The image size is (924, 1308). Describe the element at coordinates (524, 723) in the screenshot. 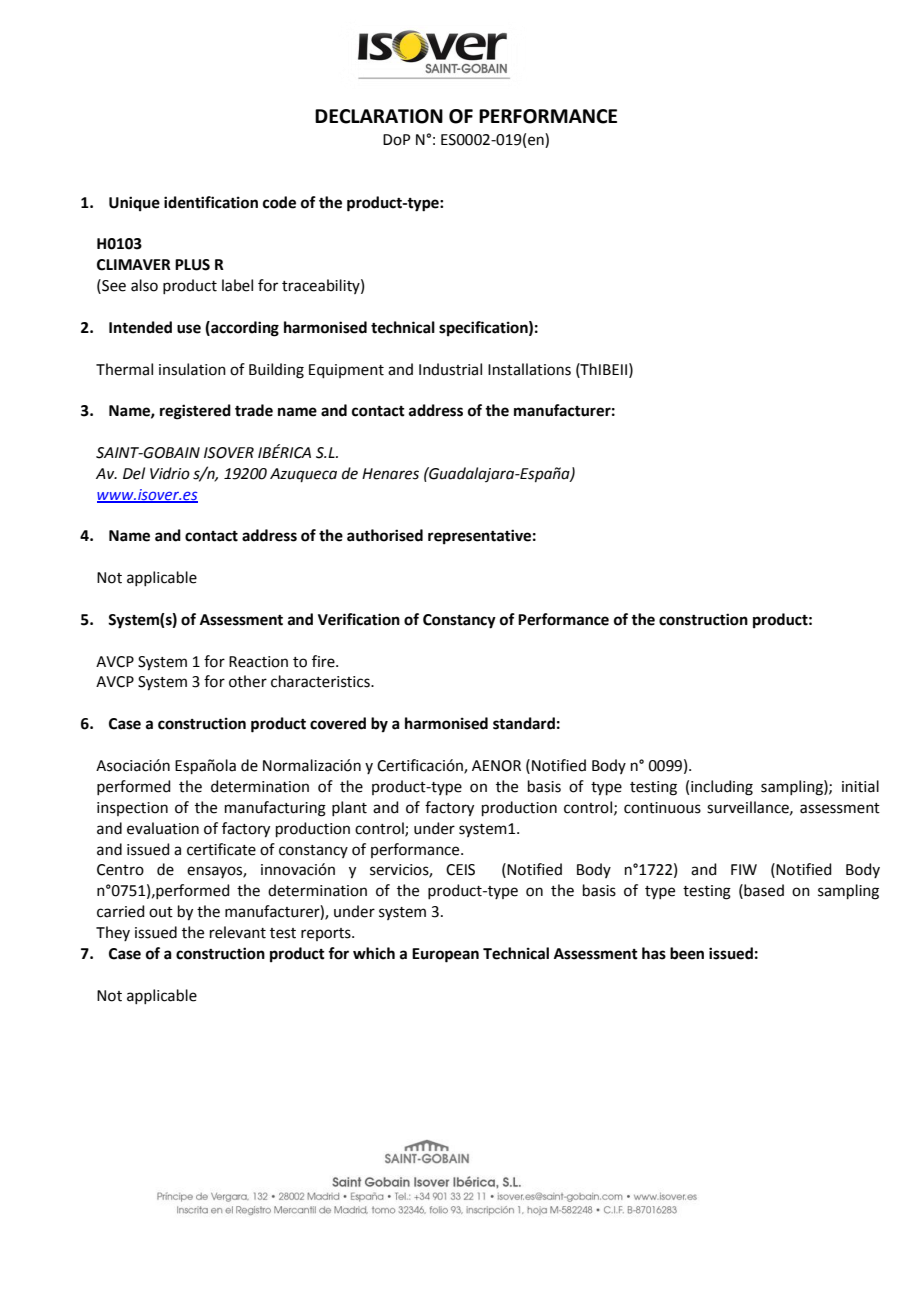

I see `standard` at that location.
